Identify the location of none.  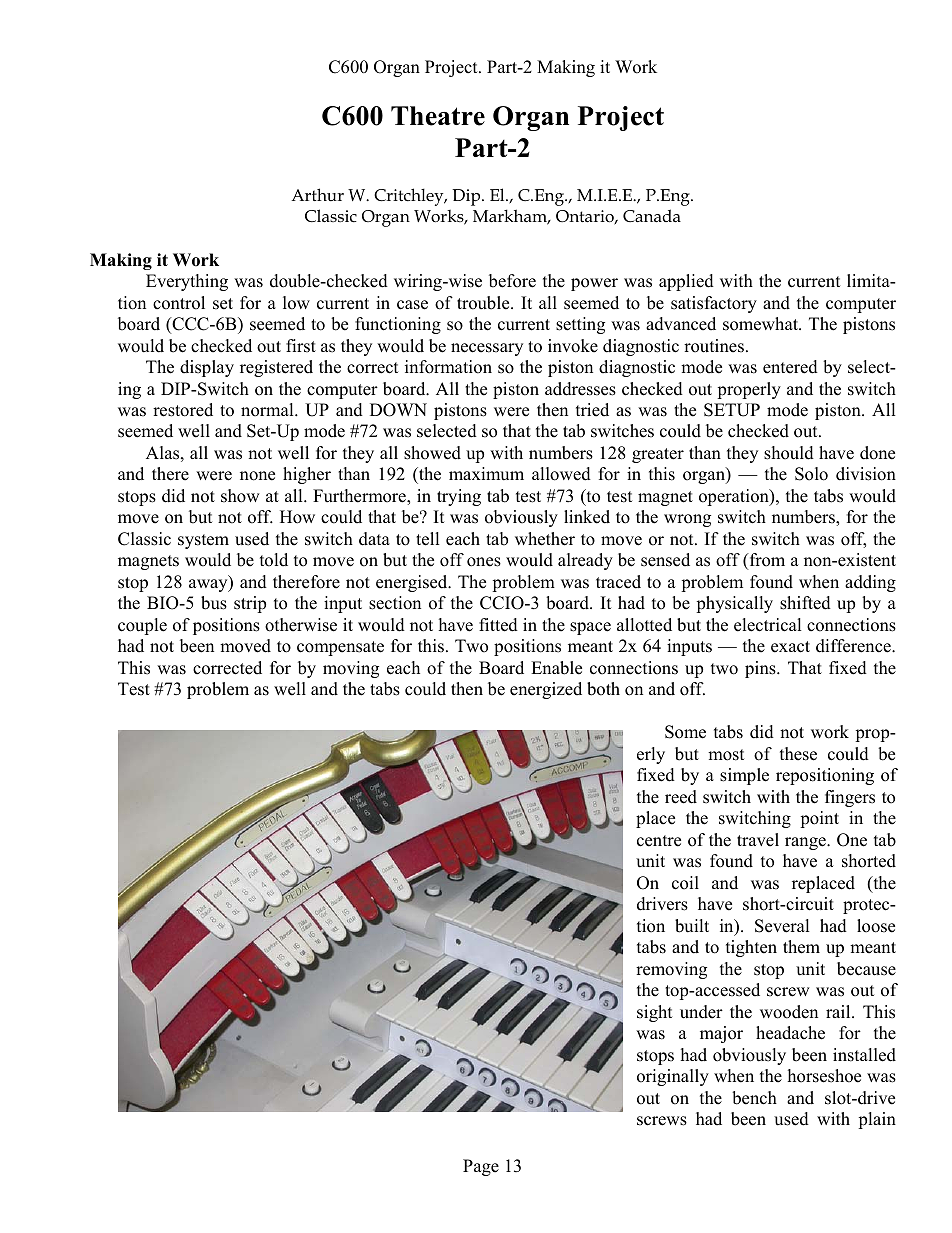
(257, 476).
